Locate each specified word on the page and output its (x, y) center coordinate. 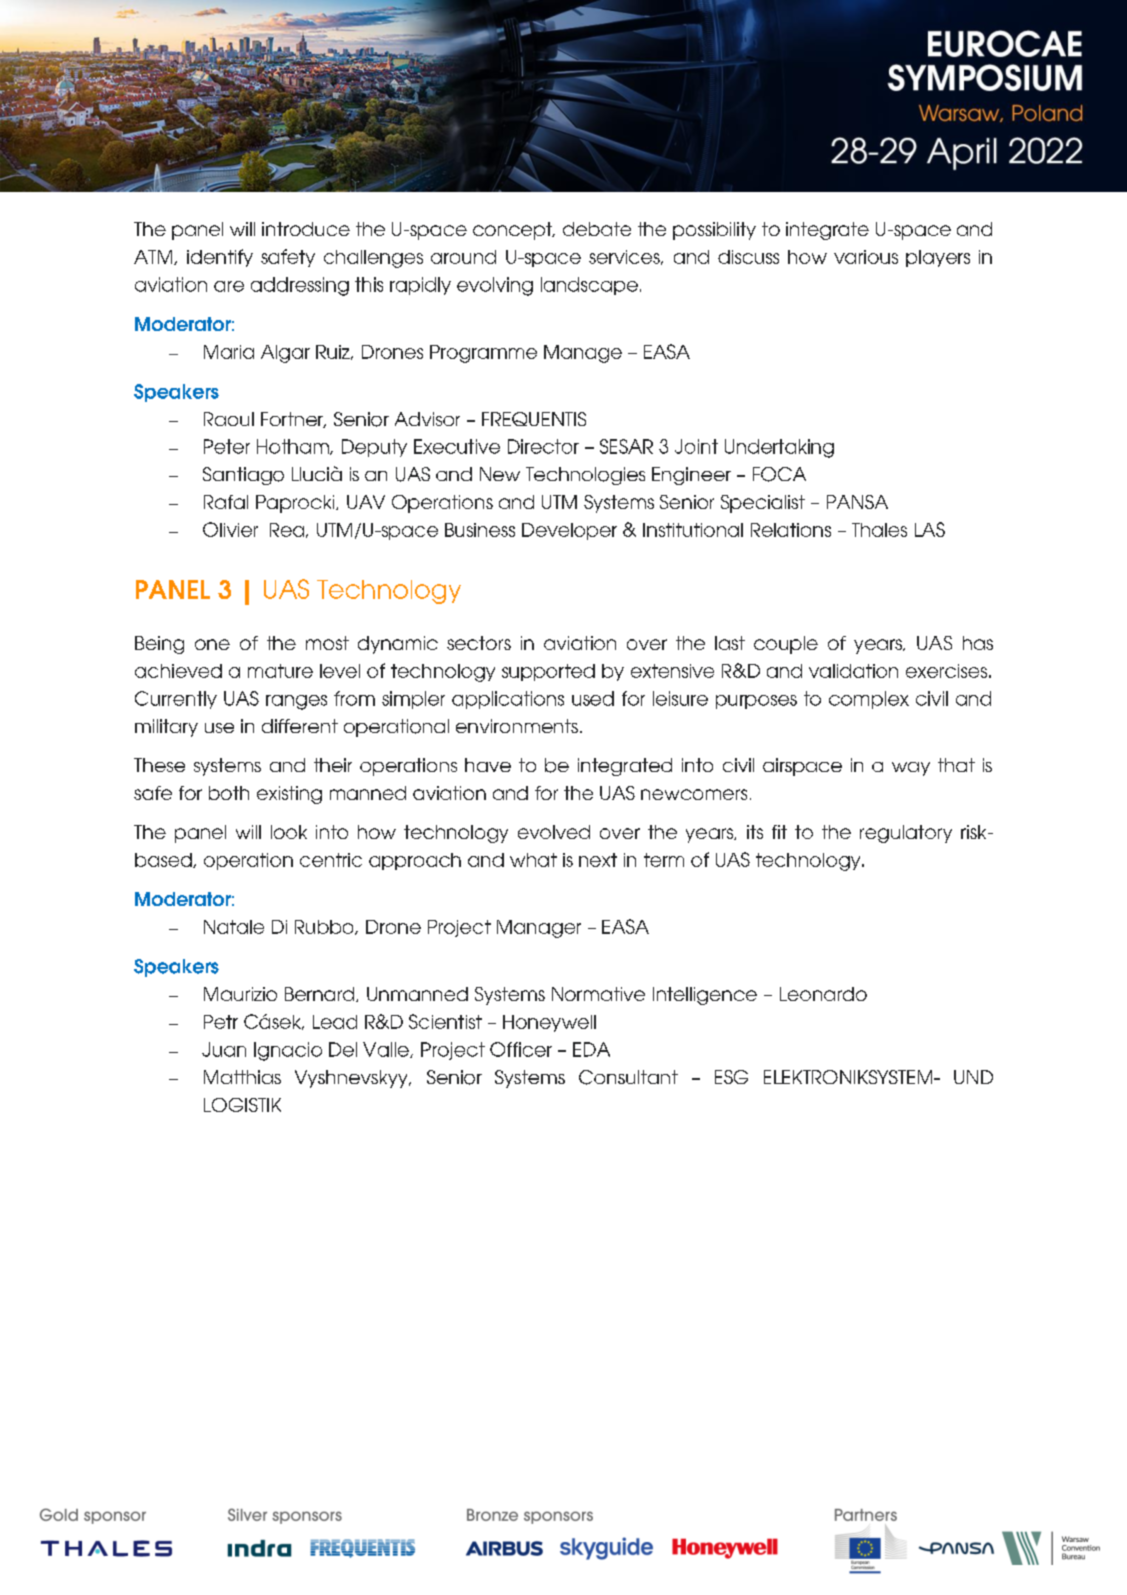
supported (548, 672)
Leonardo (823, 994)
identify (220, 258)
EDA (591, 1049)
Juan (224, 1049)
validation (853, 671)
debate (597, 229)
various (866, 257)
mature (280, 671)
